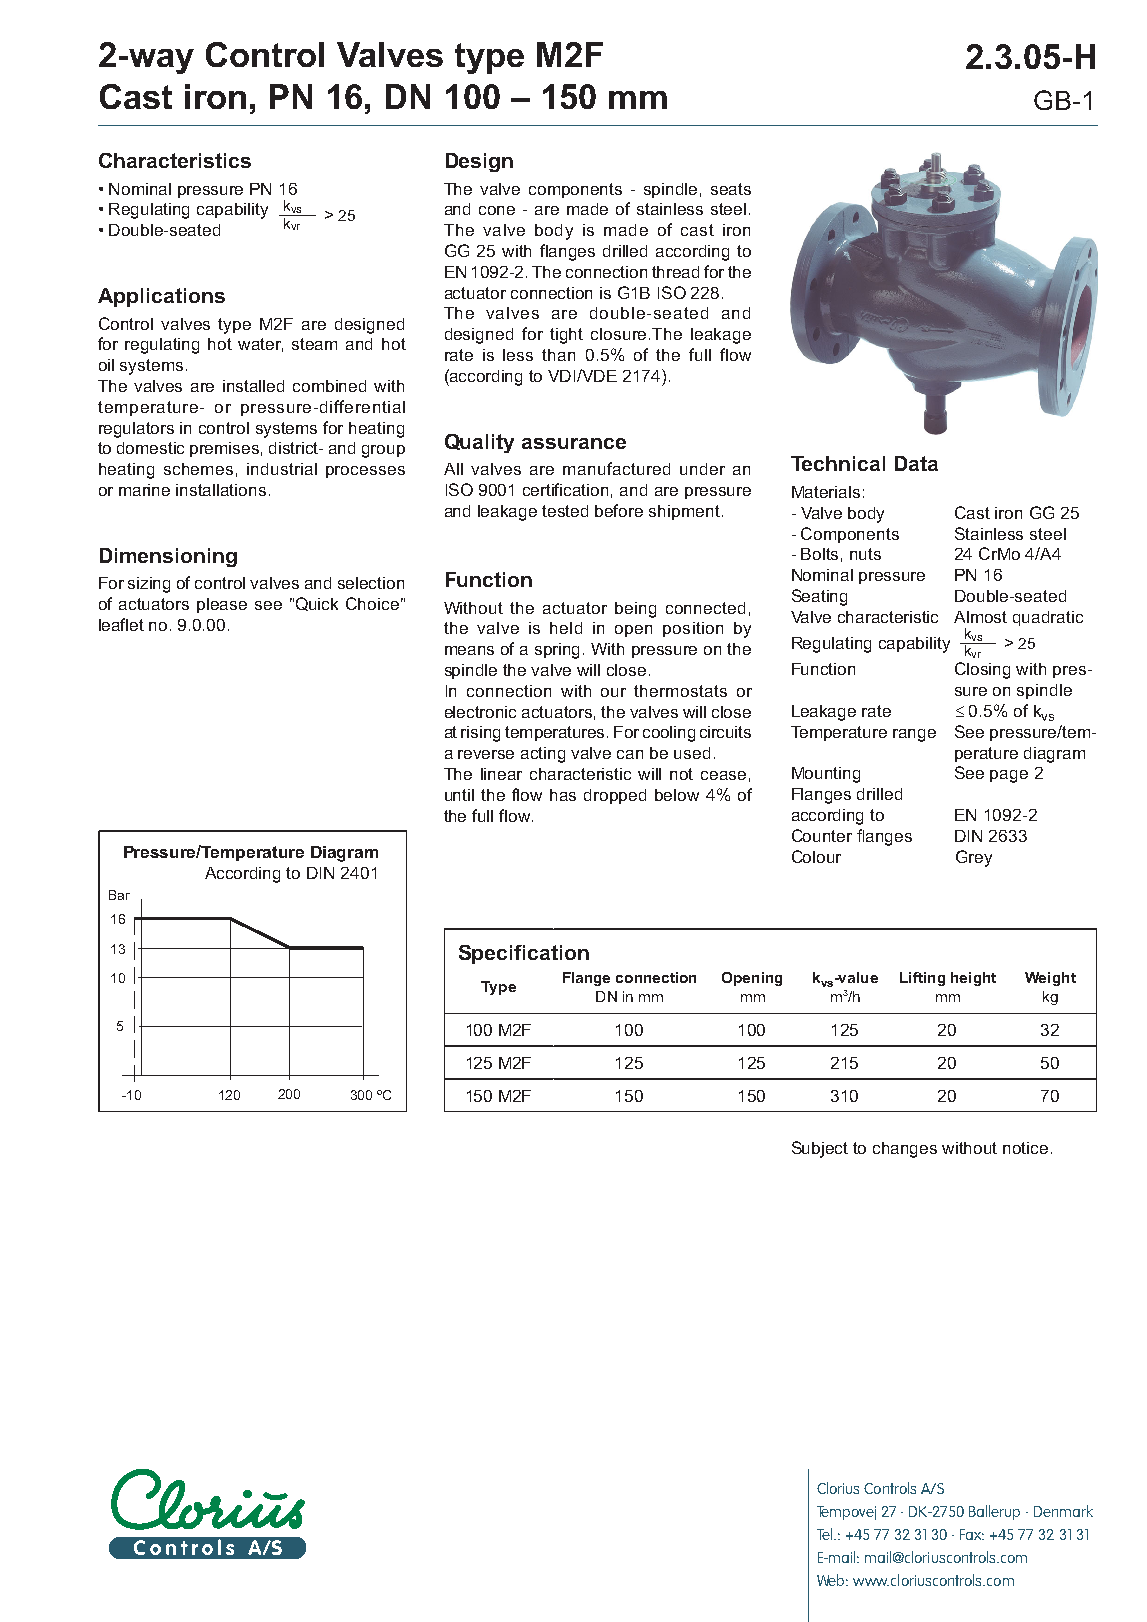  What do you see at coordinates (914, 735) in the page?
I see `range` at bounding box center [914, 735].
